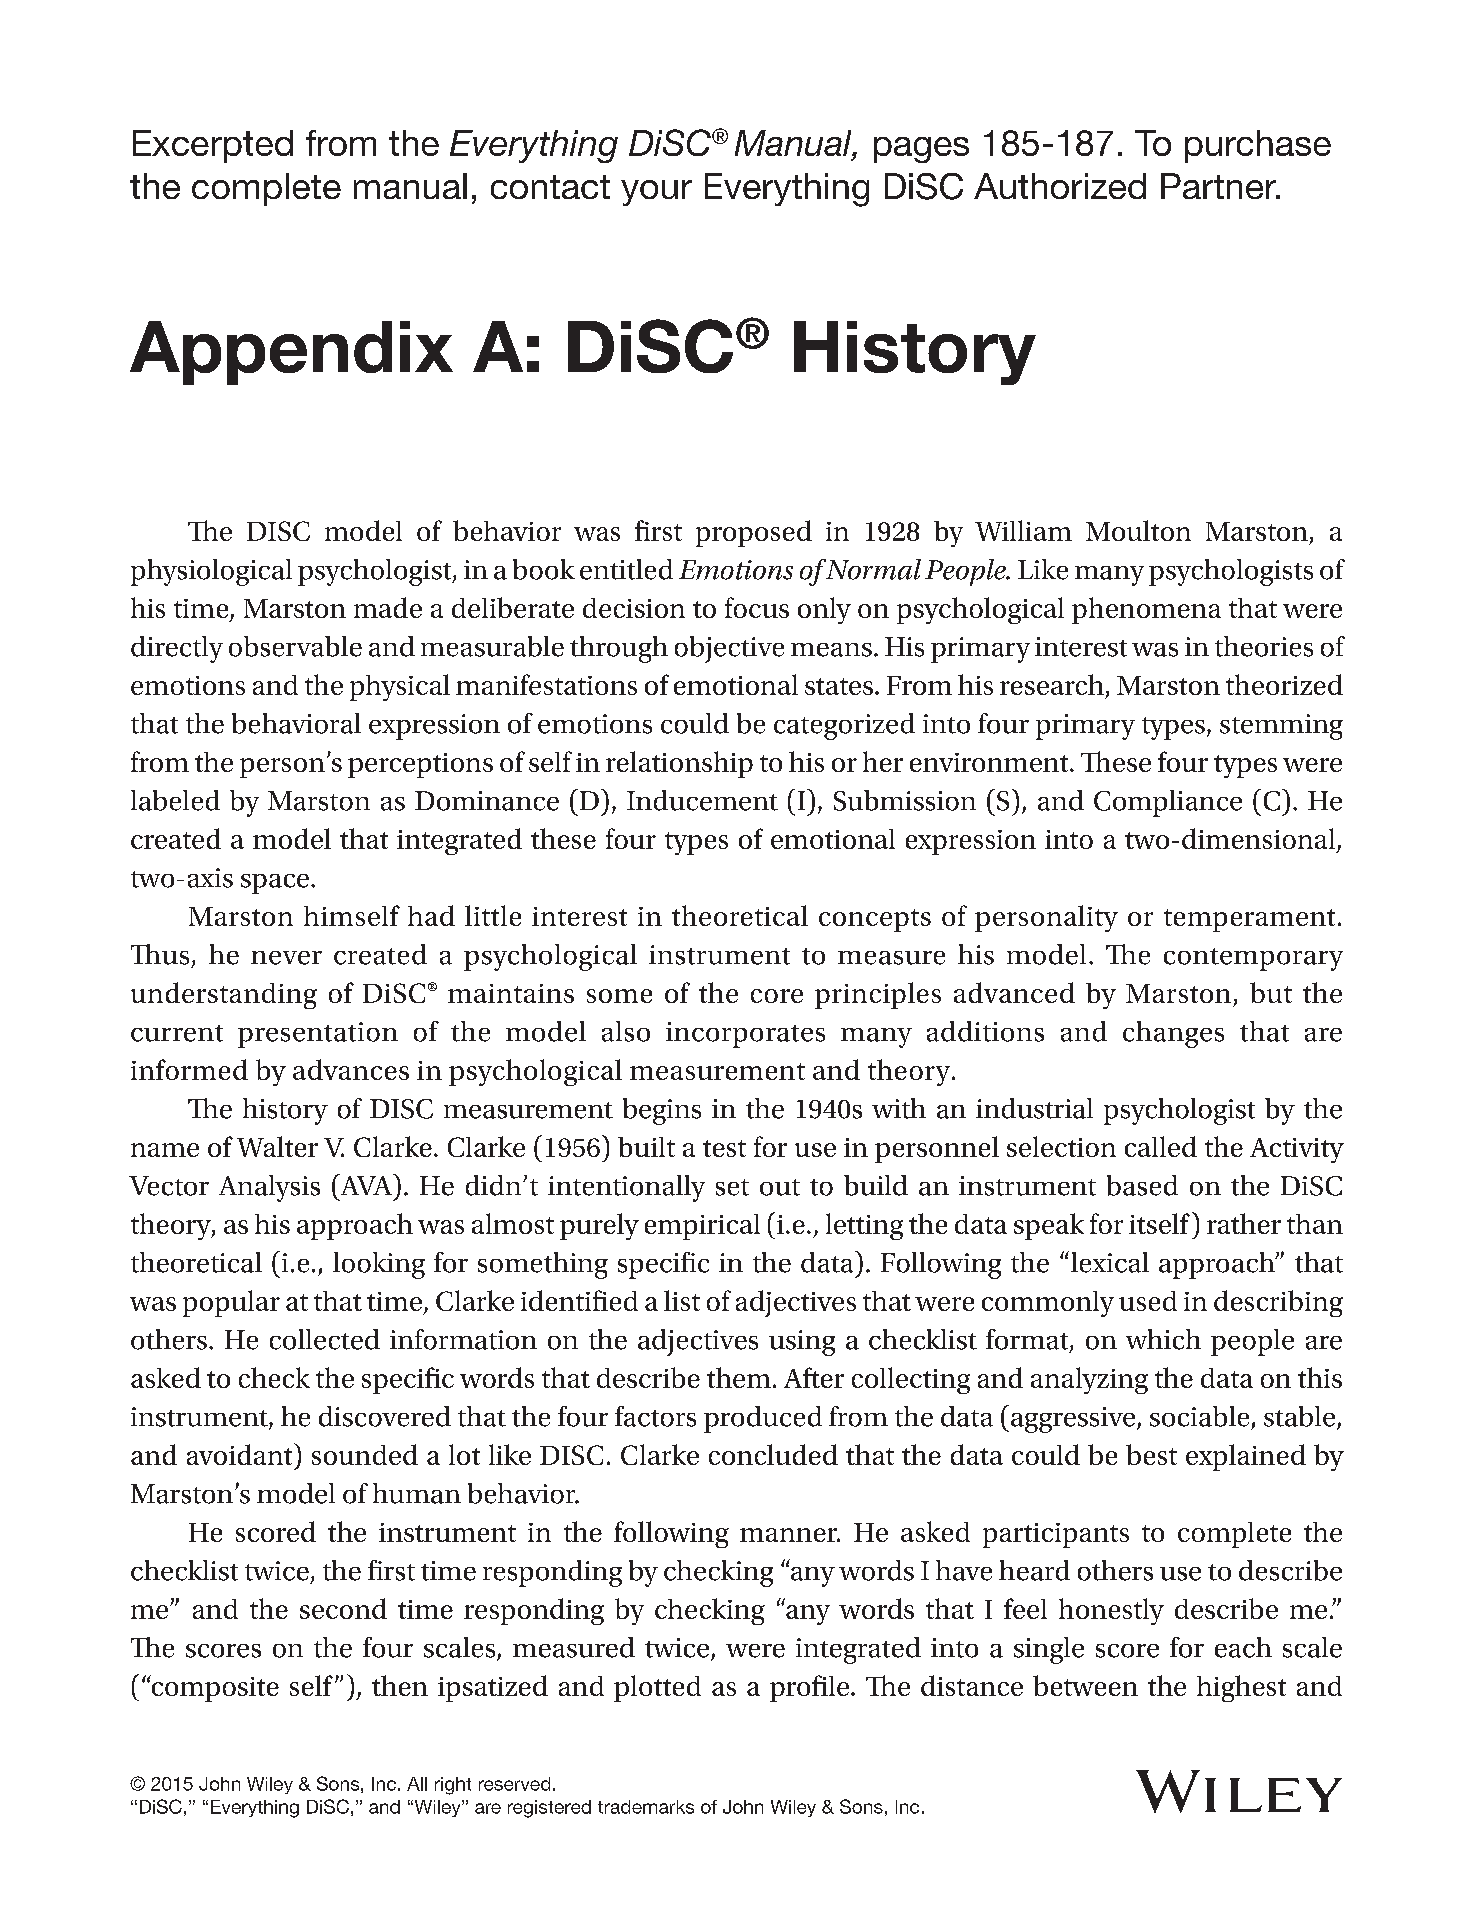 This screenshot has height=1906, width=1473. What do you see at coordinates (211, 572) in the screenshot?
I see `physiological` at bounding box center [211, 572].
